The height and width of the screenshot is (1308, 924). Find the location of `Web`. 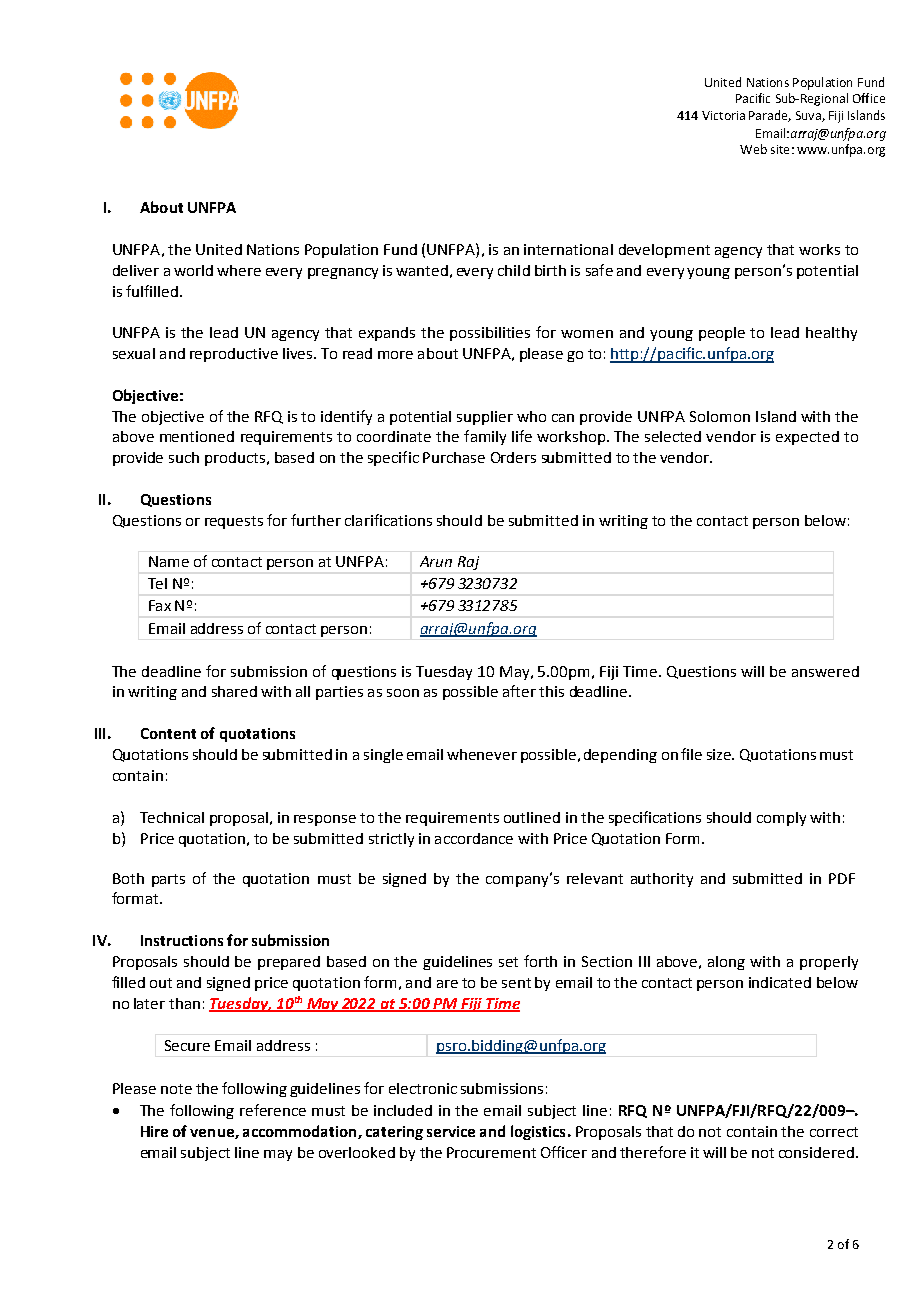

Web is located at coordinates (753, 149).
